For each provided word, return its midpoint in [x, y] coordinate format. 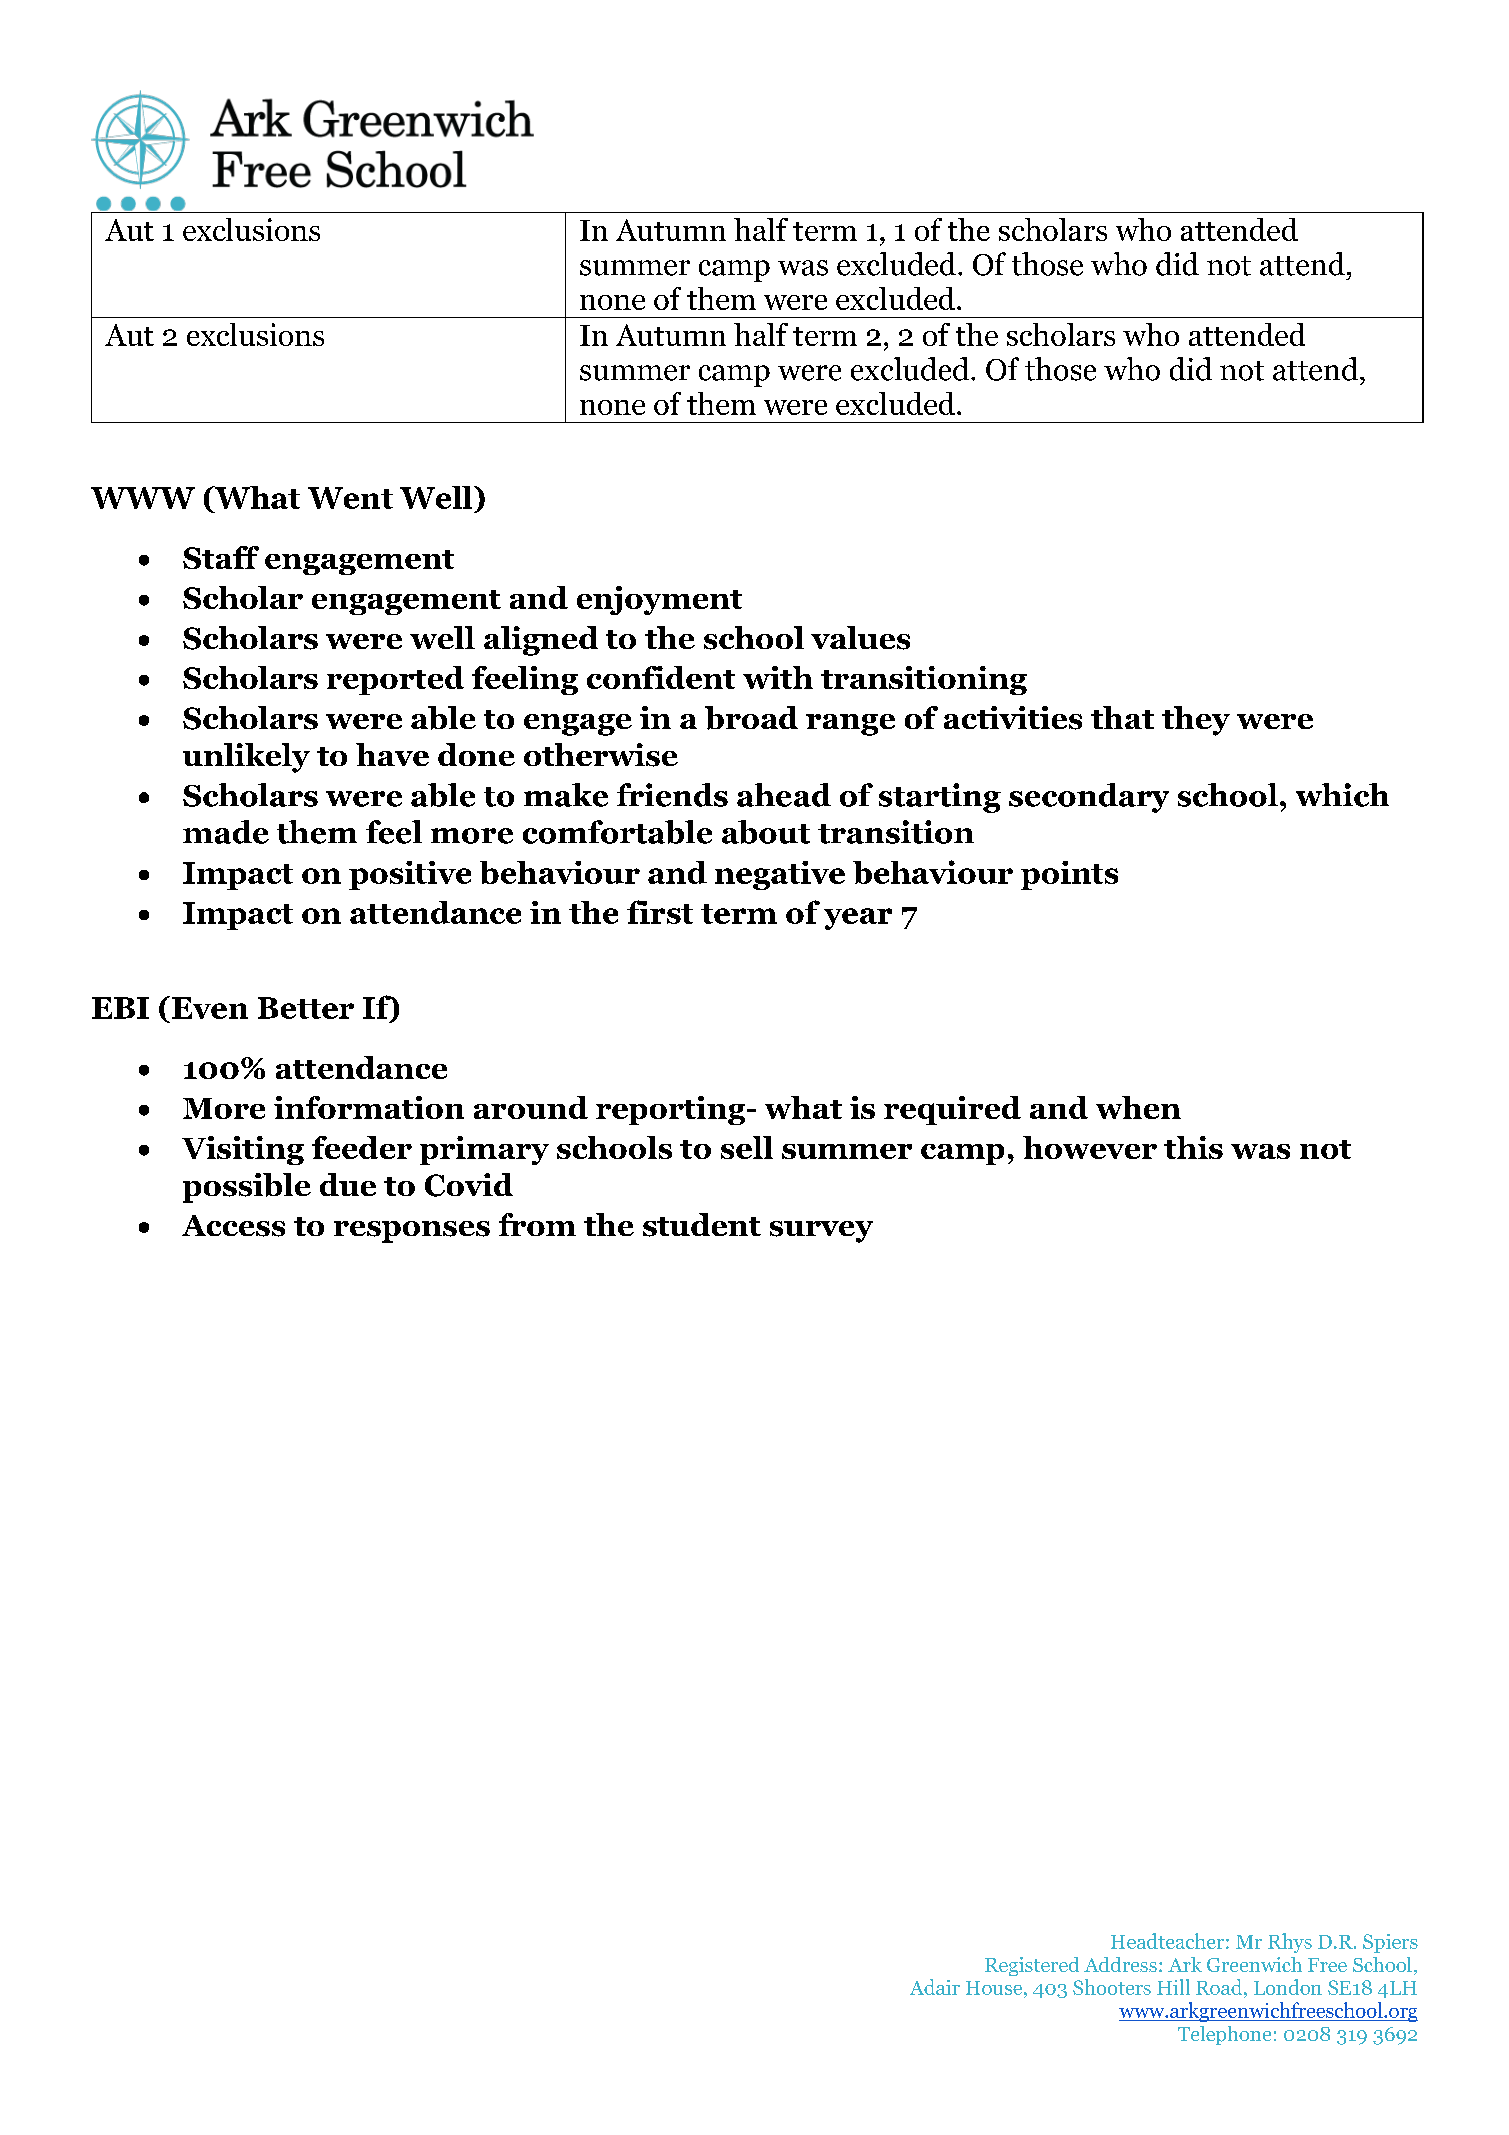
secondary [1089, 798]
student [702, 1225]
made [226, 832]
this [1193, 1147]
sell [747, 1147]
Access [233, 1226]
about [766, 832]
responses [412, 1232]
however [1090, 1147]
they [1196, 721]
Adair [935, 1987]
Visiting [243, 1150]
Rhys [1290, 1943]
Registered [1032, 1966]
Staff [221, 557]
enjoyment [659, 600]
